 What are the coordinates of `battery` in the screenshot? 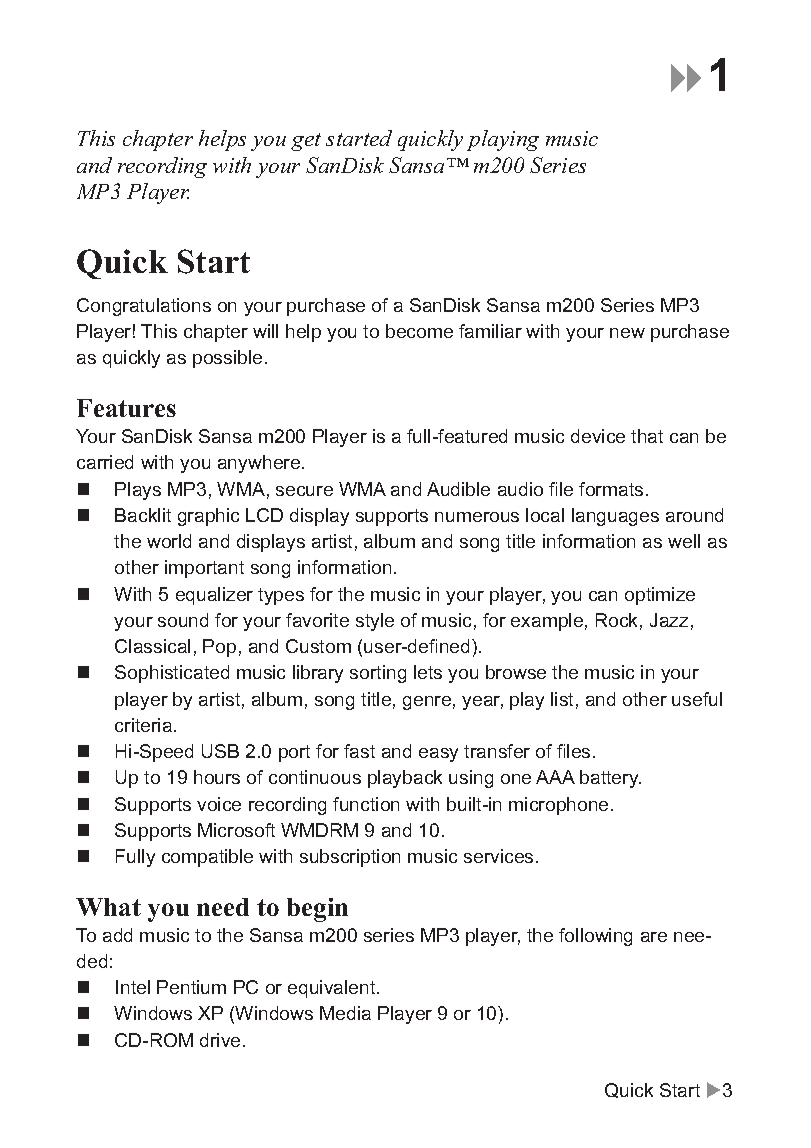 It's located at (610, 779).
